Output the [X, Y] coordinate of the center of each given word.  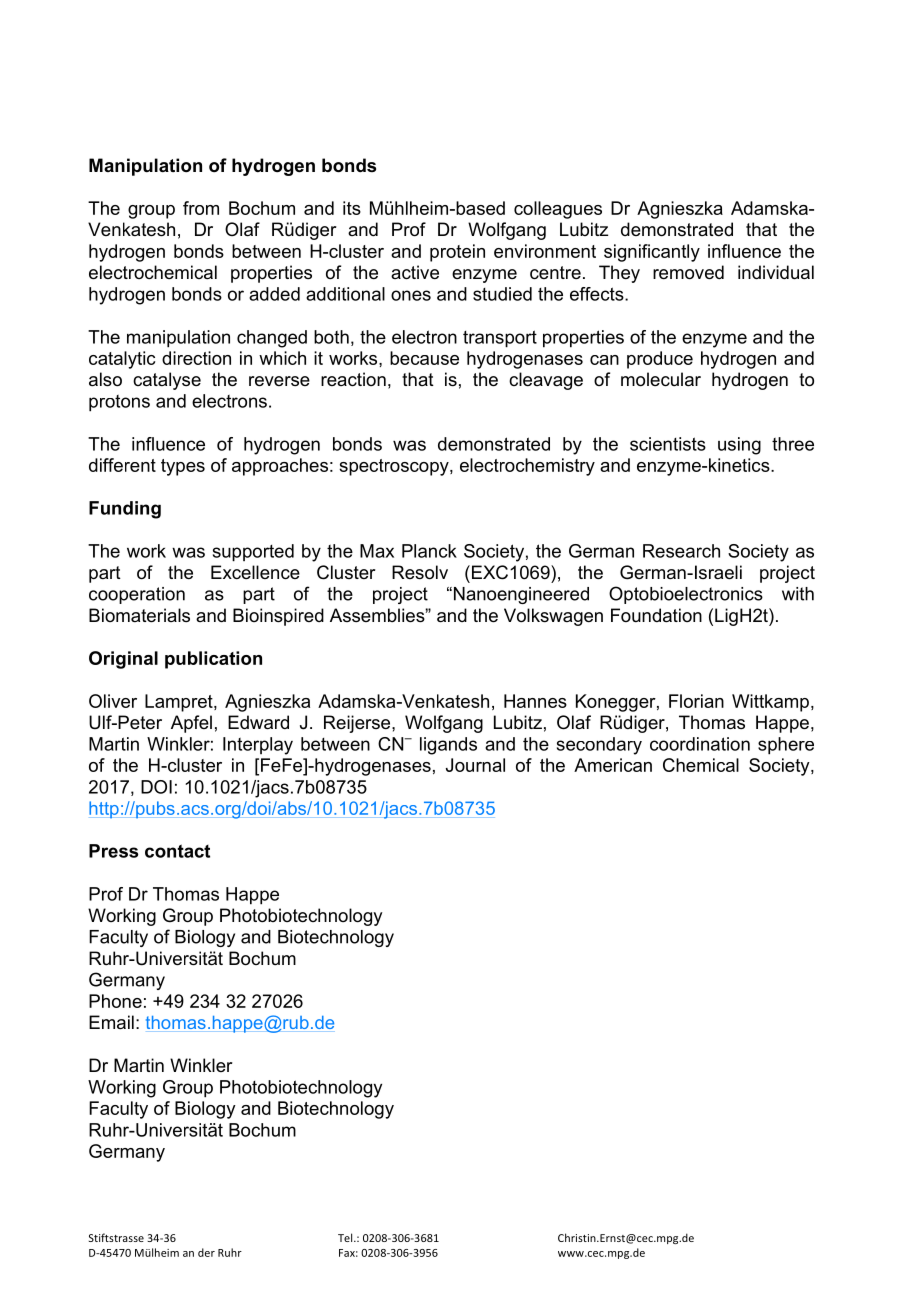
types [183, 467]
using [739, 446]
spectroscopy [395, 467]
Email [111, 1022]
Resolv [420, 572]
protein [457, 253]
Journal [475, 765]
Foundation [656, 615]
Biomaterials [139, 615]
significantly [652, 253]
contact [177, 851]
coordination [700, 744]
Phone [115, 1001]
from [201, 208]
